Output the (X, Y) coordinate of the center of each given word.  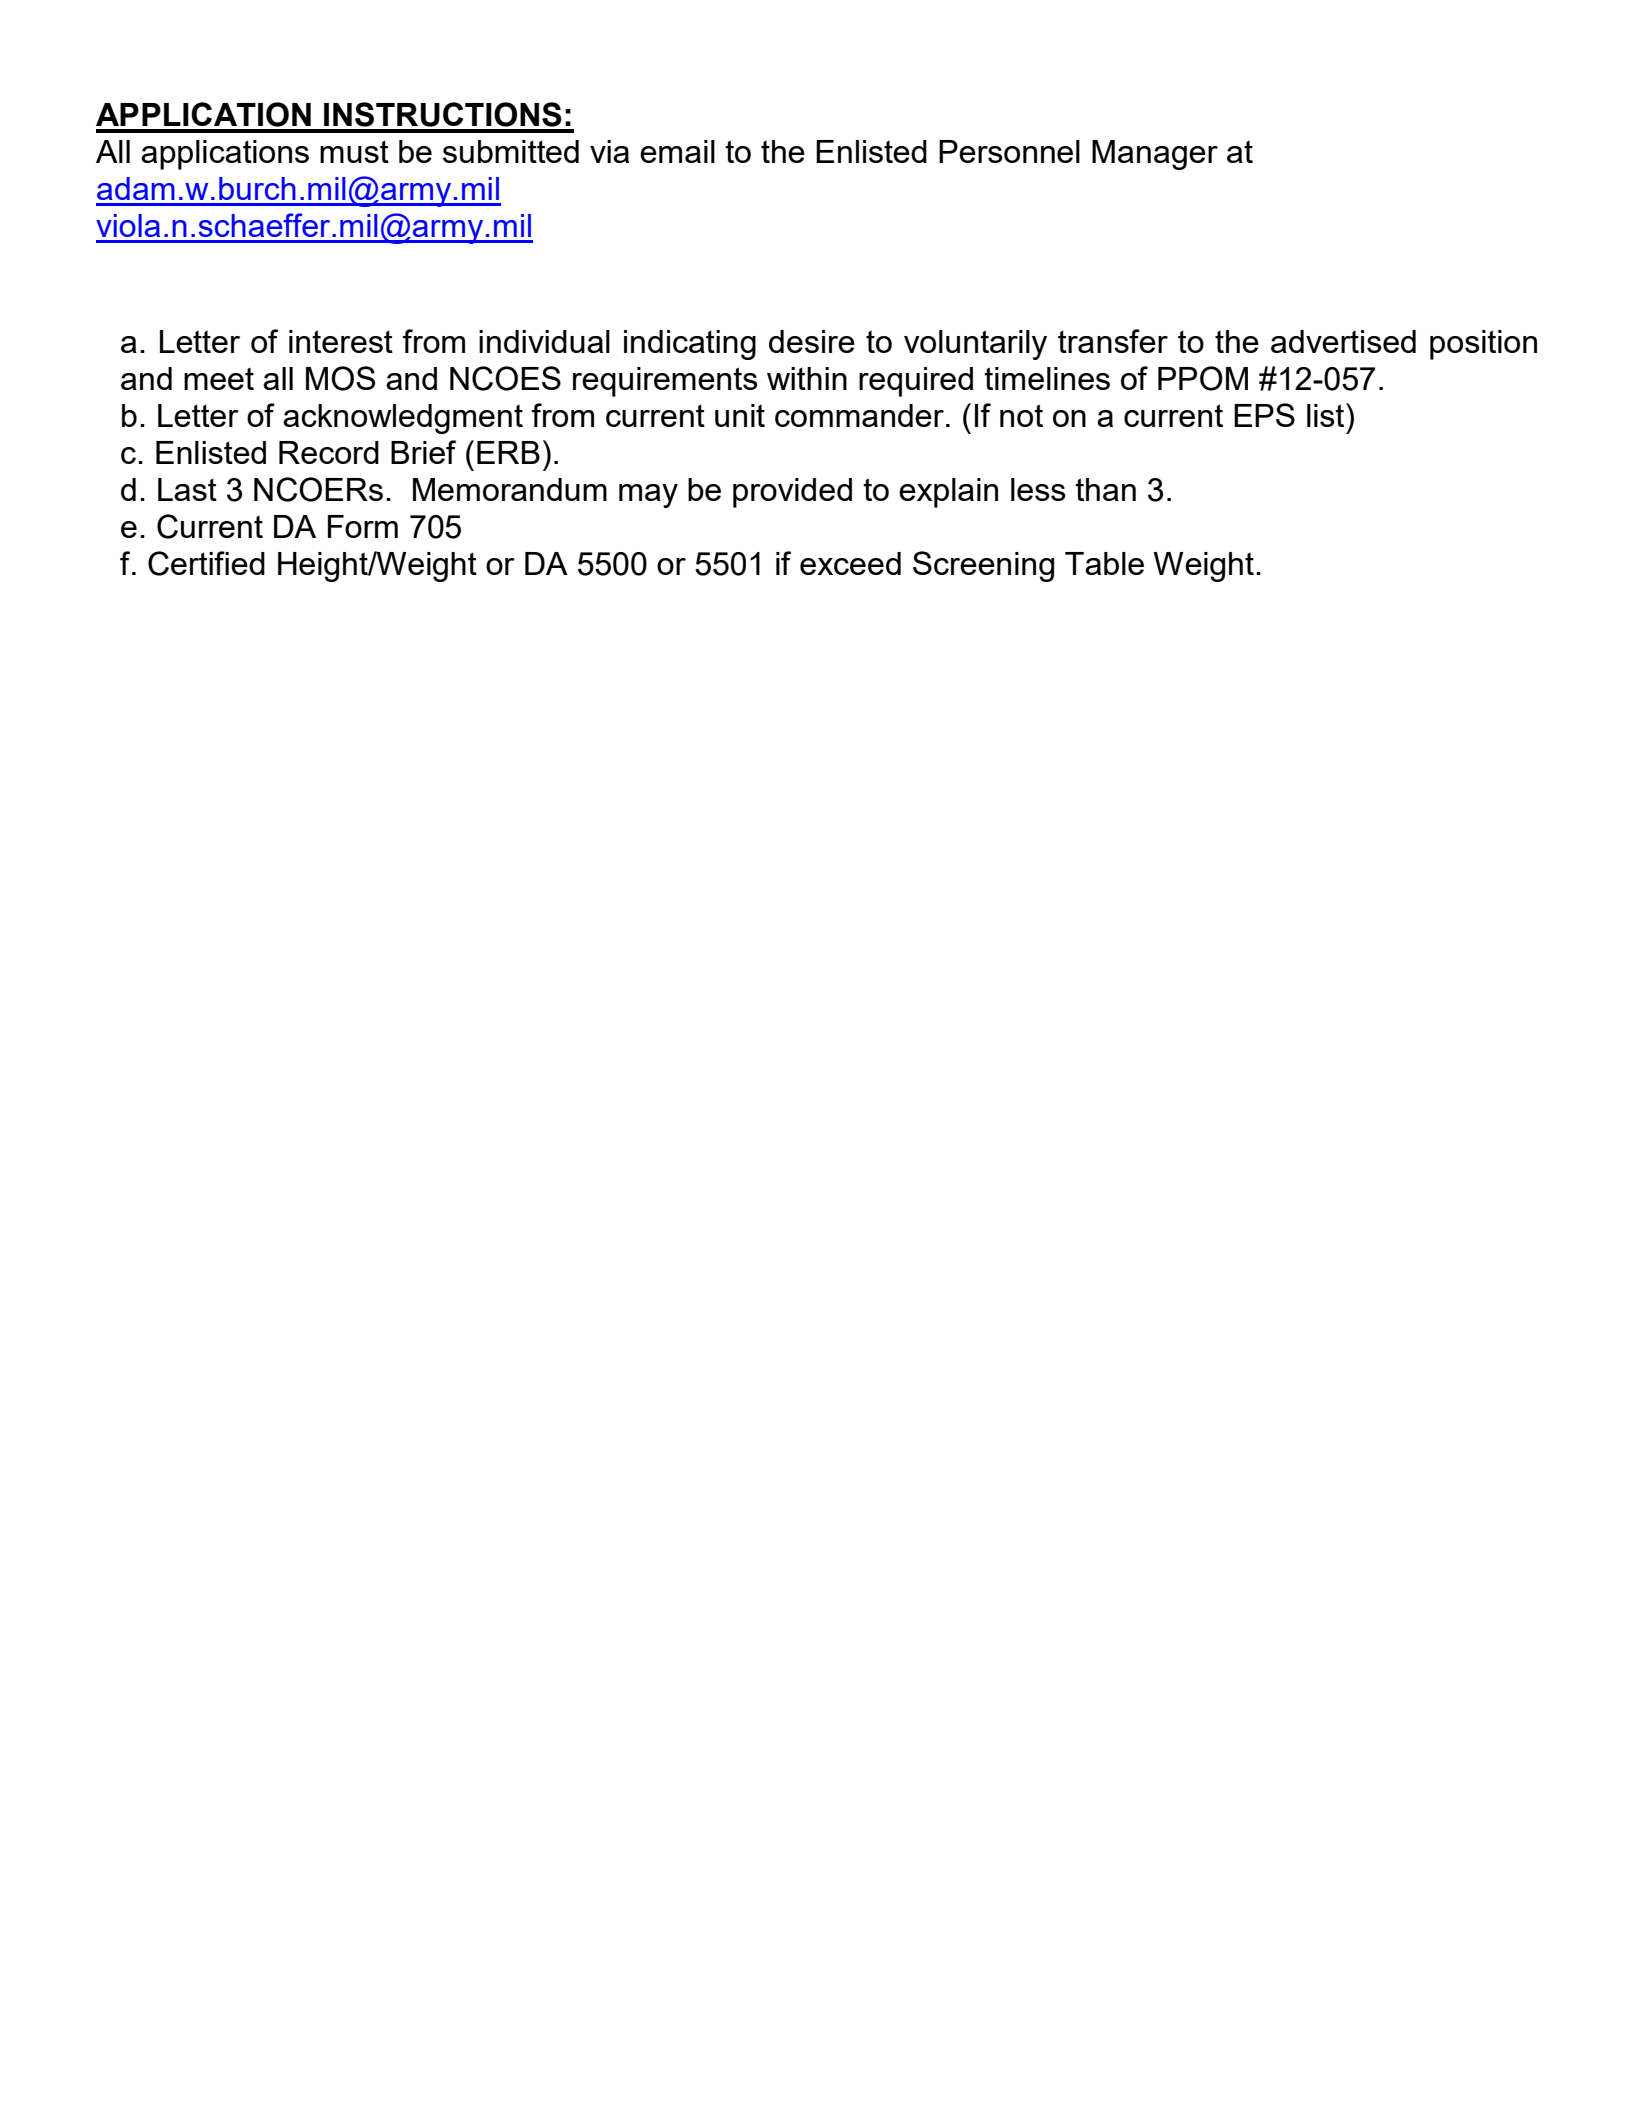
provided (792, 493)
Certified (206, 563)
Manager (1155, 155)
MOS (340, 378)
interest (341, 341)
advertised (1343, 341)
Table (1104, 563)
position (1483, 345)
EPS (1264, 415)
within (807, 378)
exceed (850, 563)
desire (812, 341)
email (677, 151)
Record (329, 452)
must (354, 151)
